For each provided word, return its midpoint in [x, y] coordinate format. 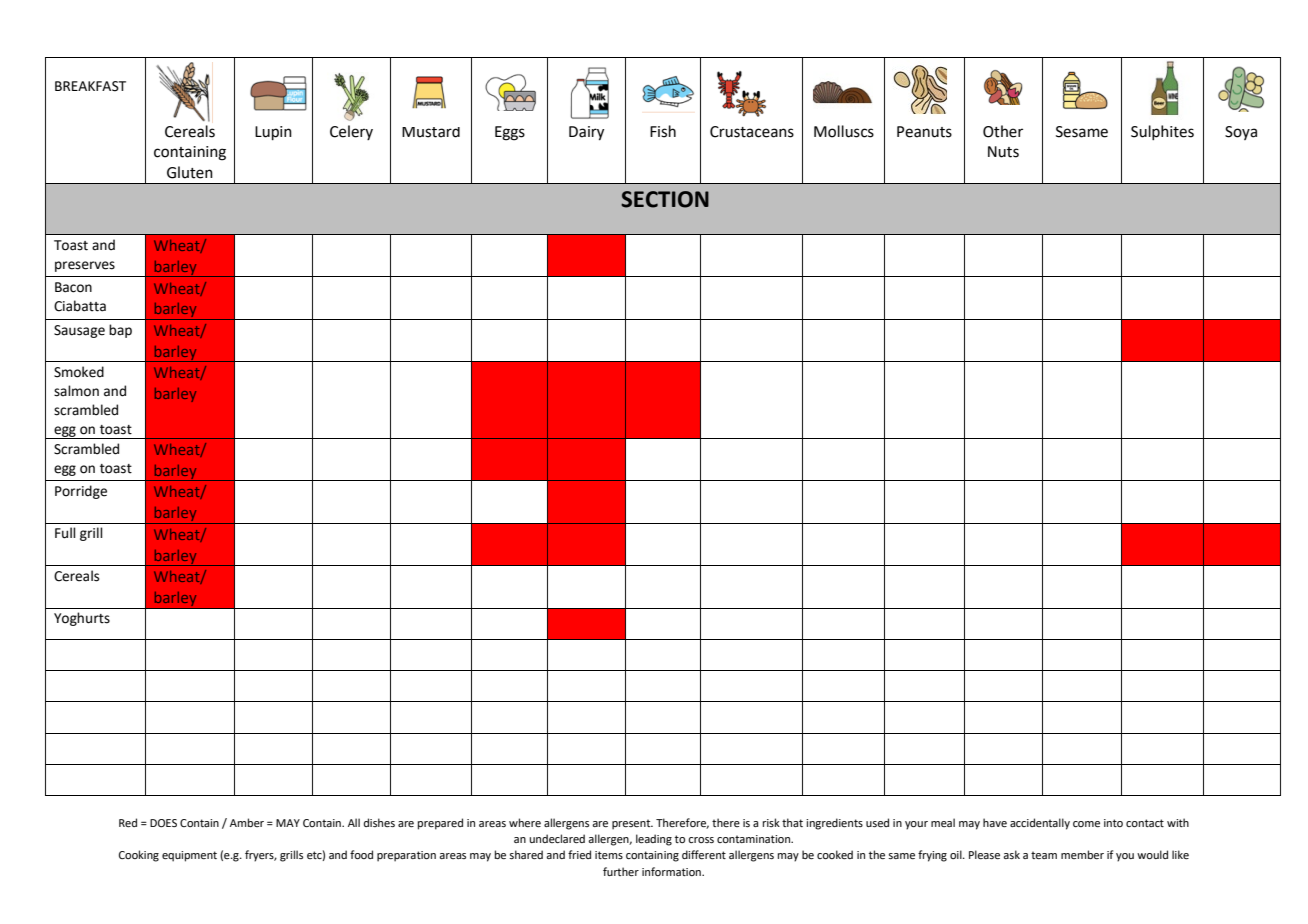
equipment [189, 856]
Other [1003, 131]
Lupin [273, 133]
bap [120, 331]
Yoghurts [82, 619]
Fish [663, 131]
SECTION [665, 199]
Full [65, 533]
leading [654, 840]
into [1113, 823]
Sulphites [1162, 132]
